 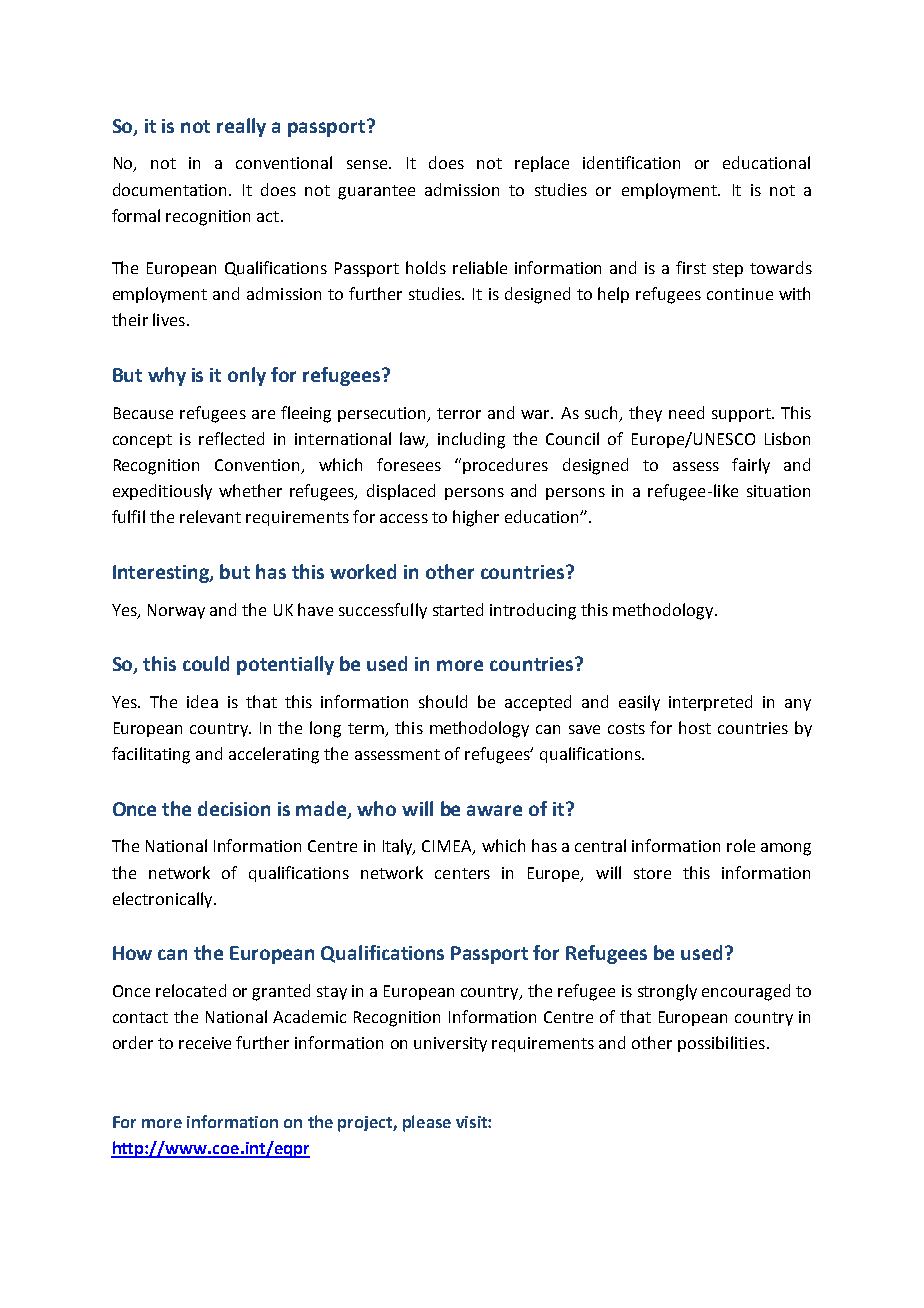 What do you see at coordinates (205, 1043) in the image?
I see `receive` at bounding box center [205, 1043].
